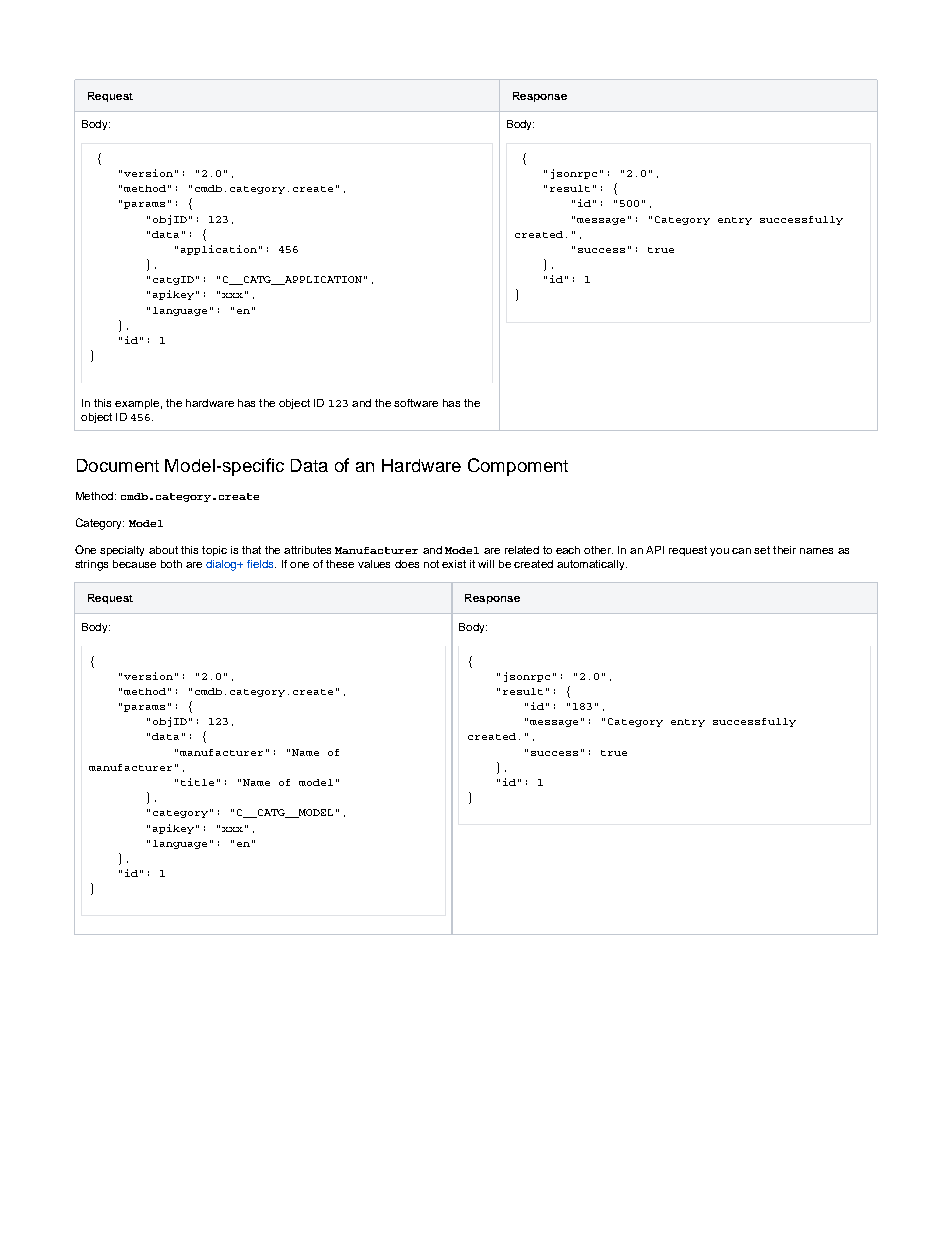  What do you see at coordinates (431, 564) in the screenshot?
I see `not` at bounding box center [431, 564].
